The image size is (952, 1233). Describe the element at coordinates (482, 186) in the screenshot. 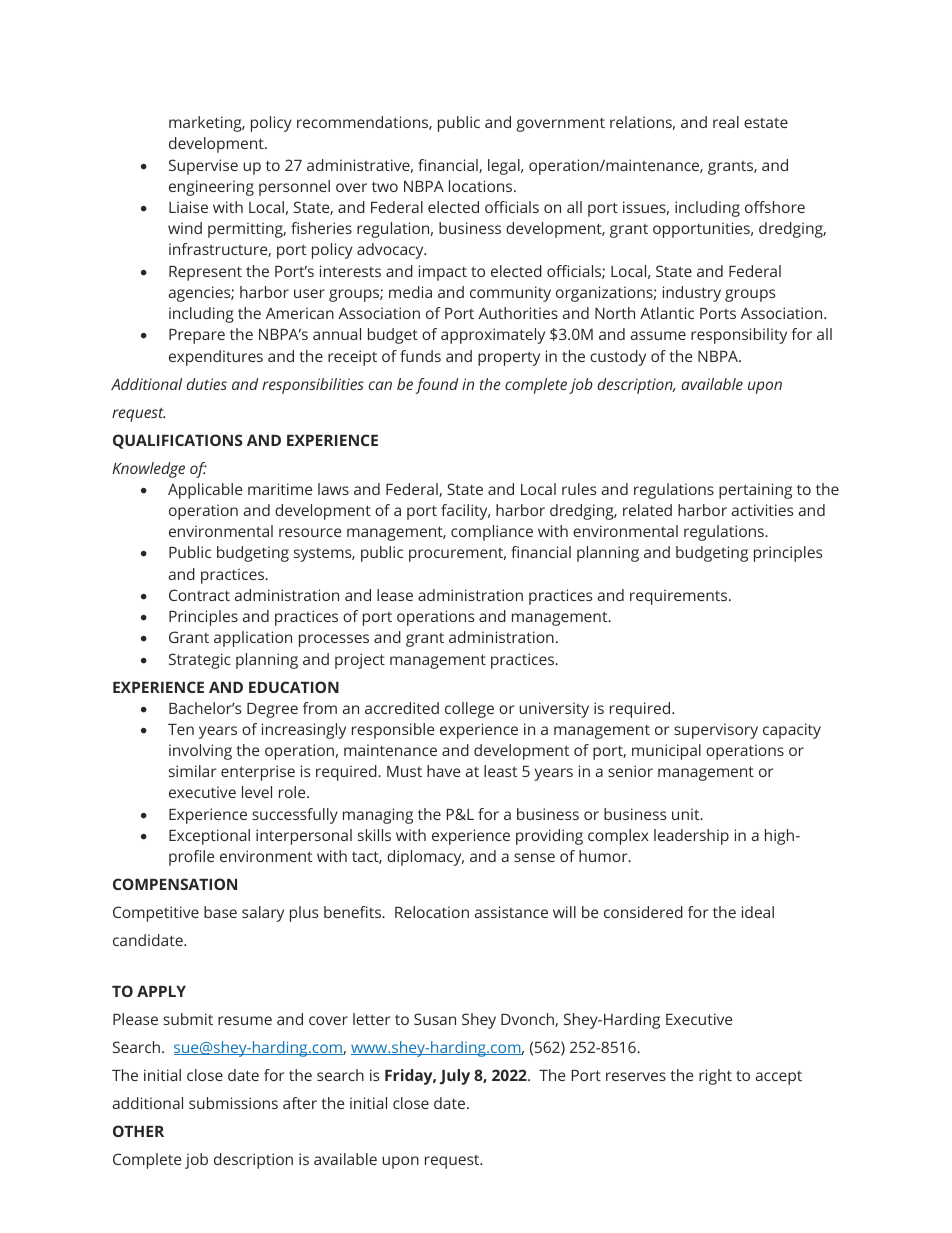

I see `locations` at that location.
